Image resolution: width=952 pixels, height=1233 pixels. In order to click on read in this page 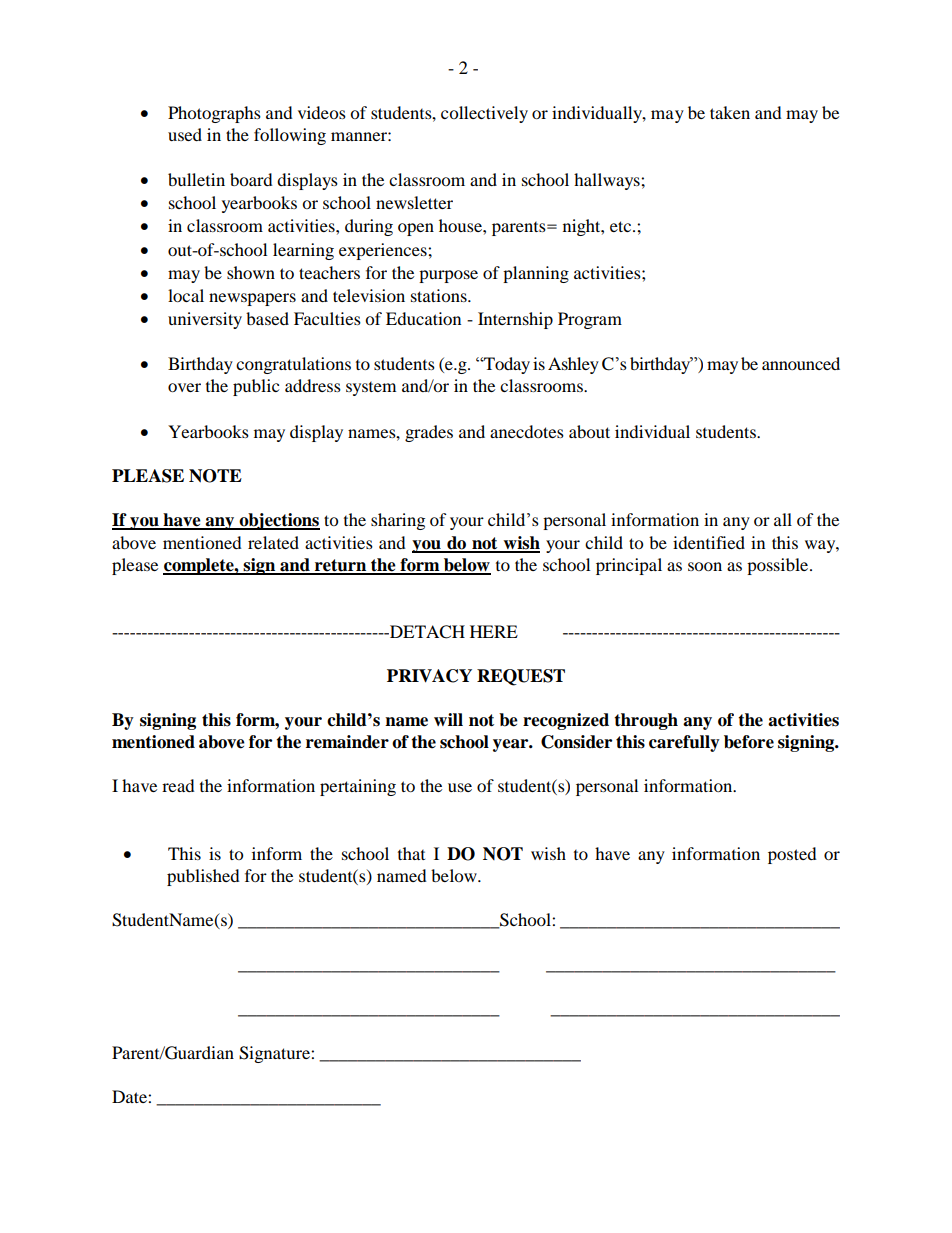, I will do `click(178, 785)`.
